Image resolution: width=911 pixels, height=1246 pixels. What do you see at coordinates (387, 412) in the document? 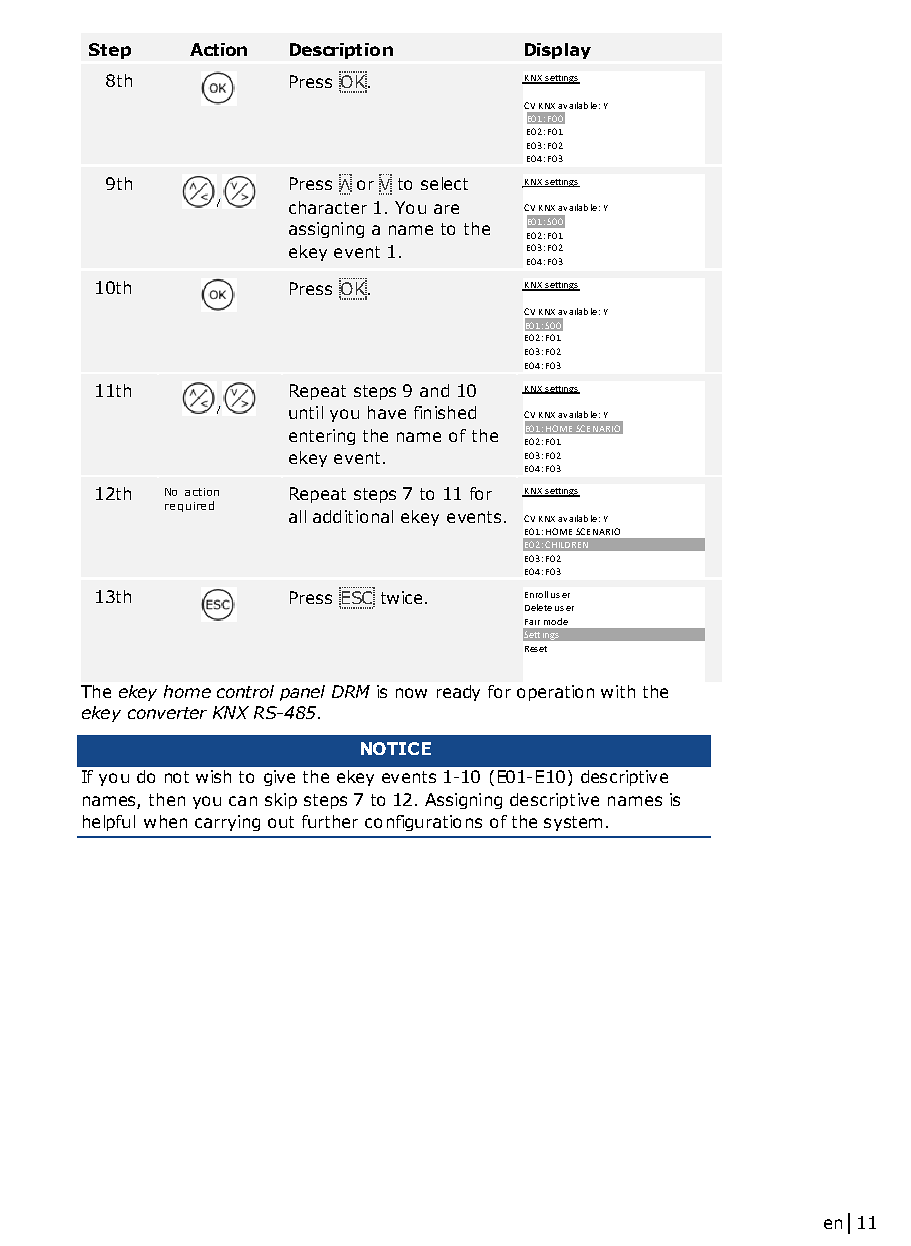
I see `have` at bounding box center [387, 412].
